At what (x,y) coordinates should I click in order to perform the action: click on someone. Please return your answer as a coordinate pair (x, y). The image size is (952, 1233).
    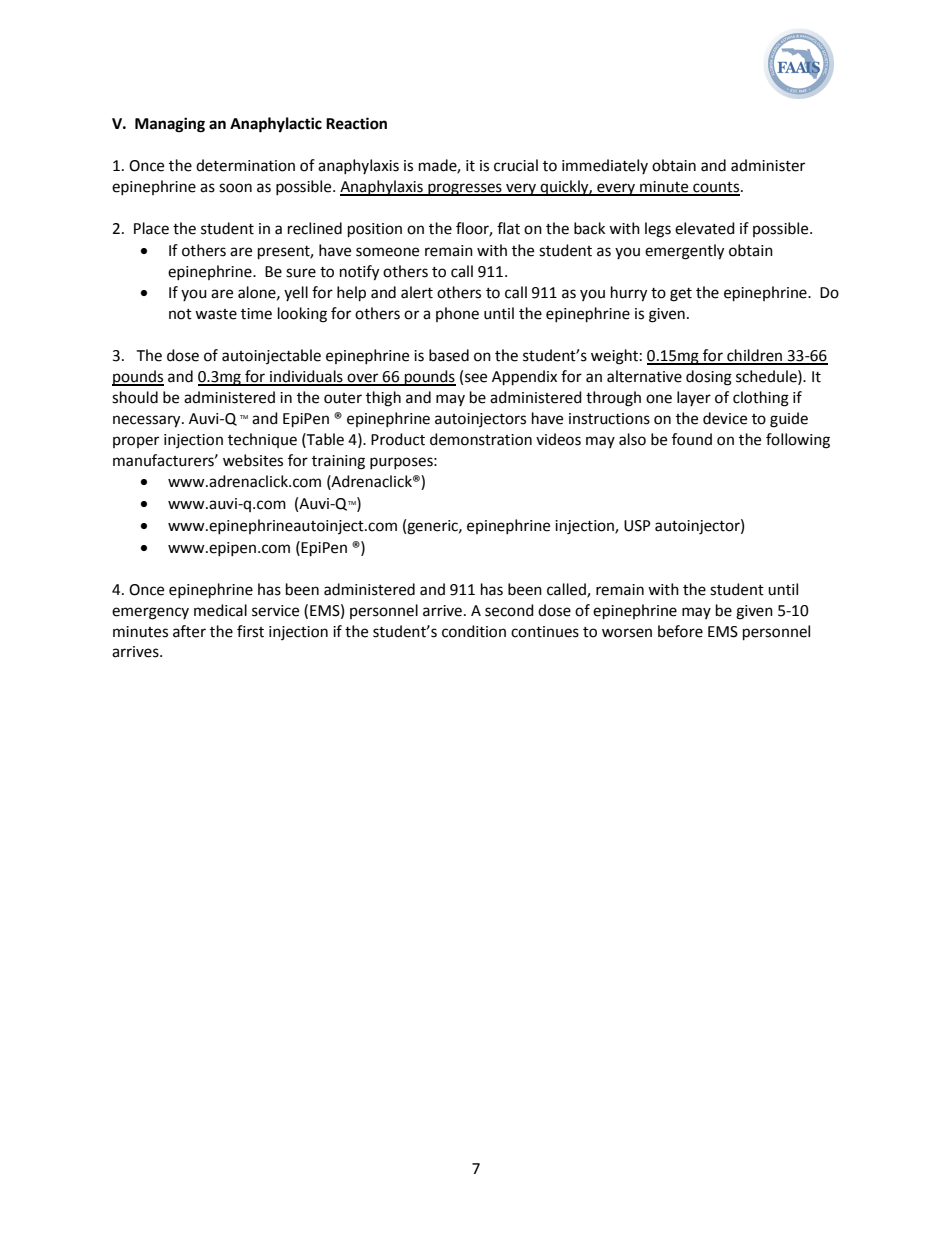
    Looking at the image, I should click on (387, 252).
